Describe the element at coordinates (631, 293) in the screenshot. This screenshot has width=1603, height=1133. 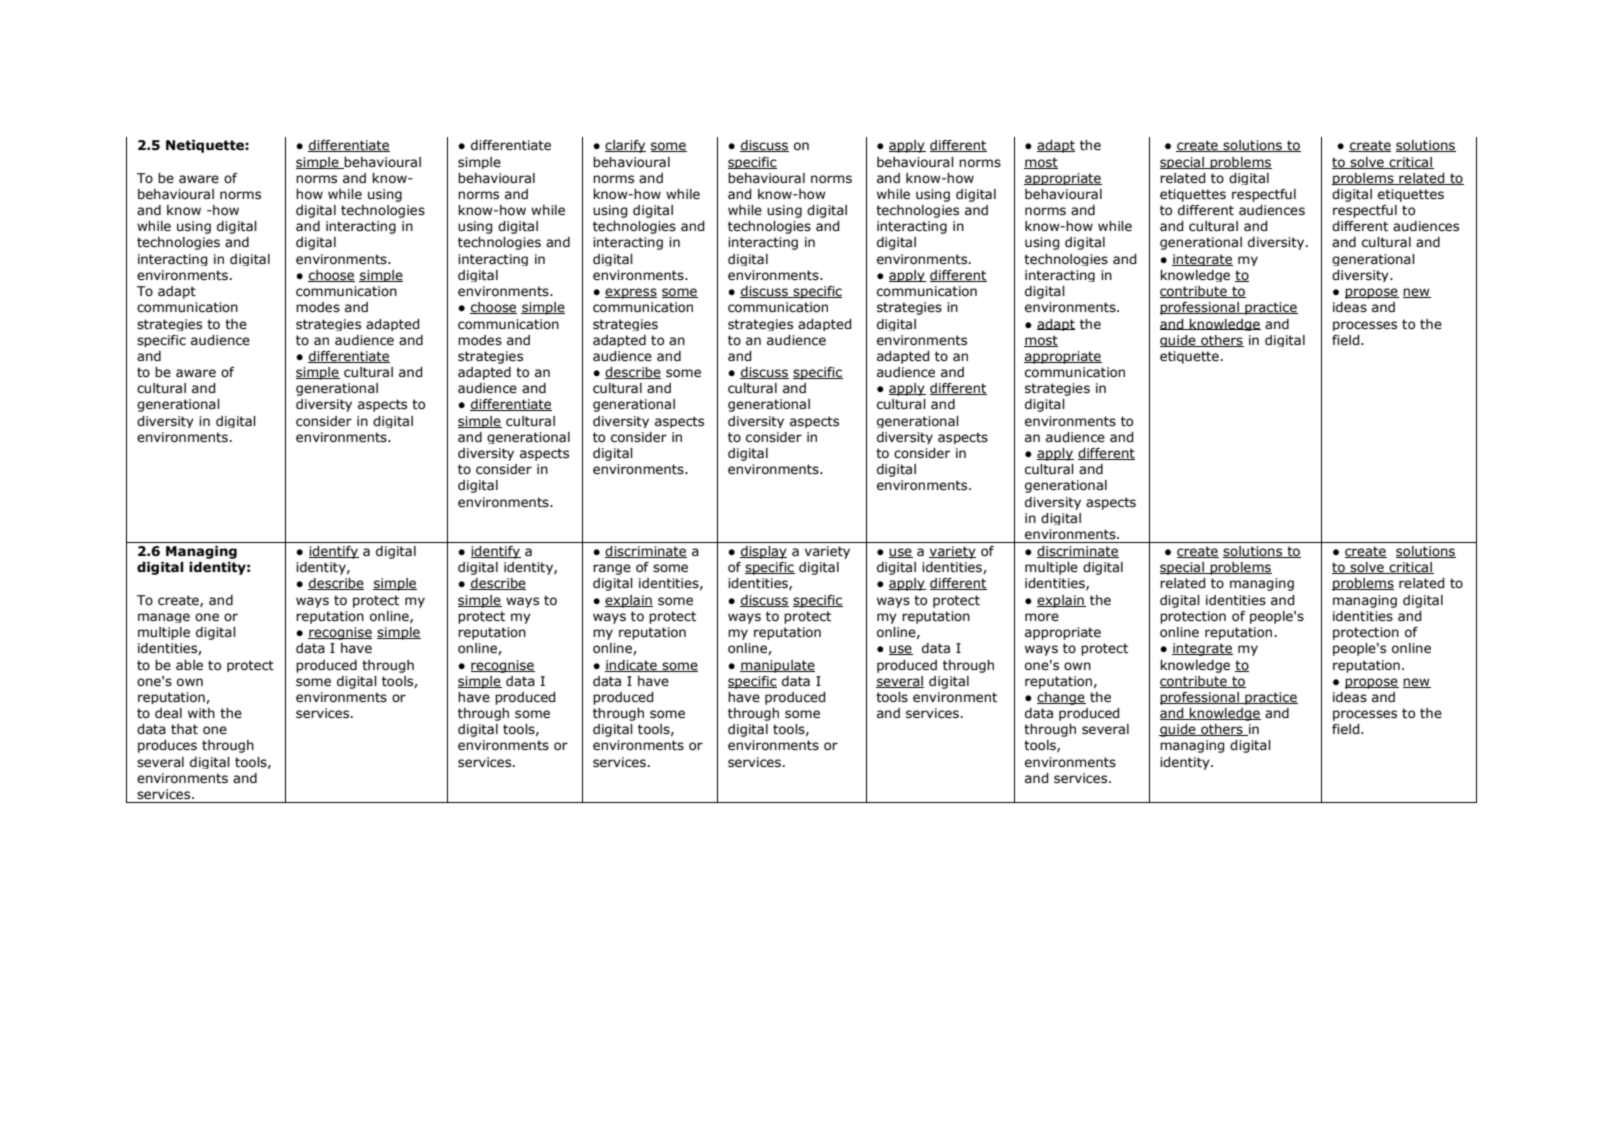
I see `express` at that location.
